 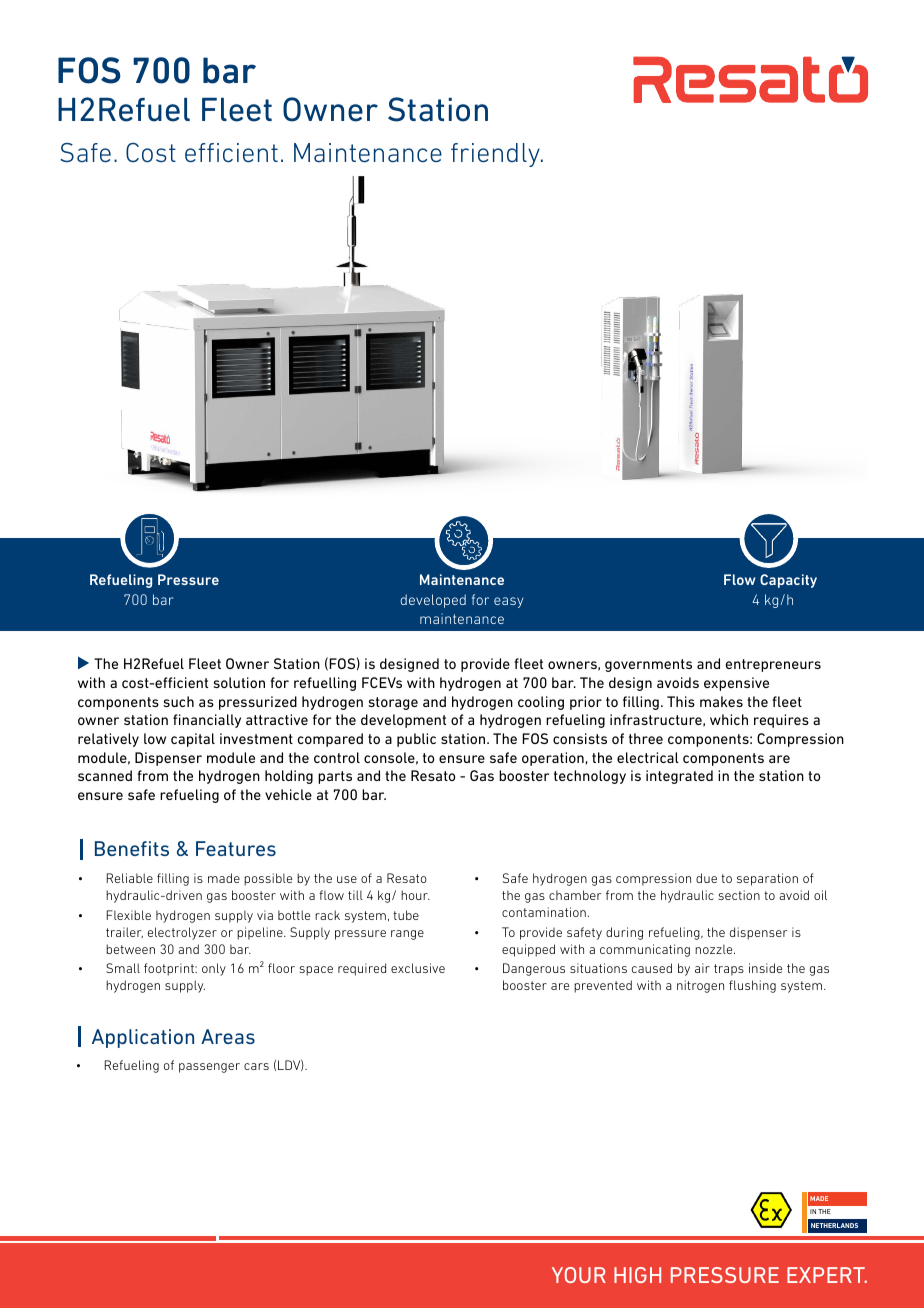 What do you see at coordinates (239, 682) in the document?
I see `solution` at bounding box center [239, 682].
